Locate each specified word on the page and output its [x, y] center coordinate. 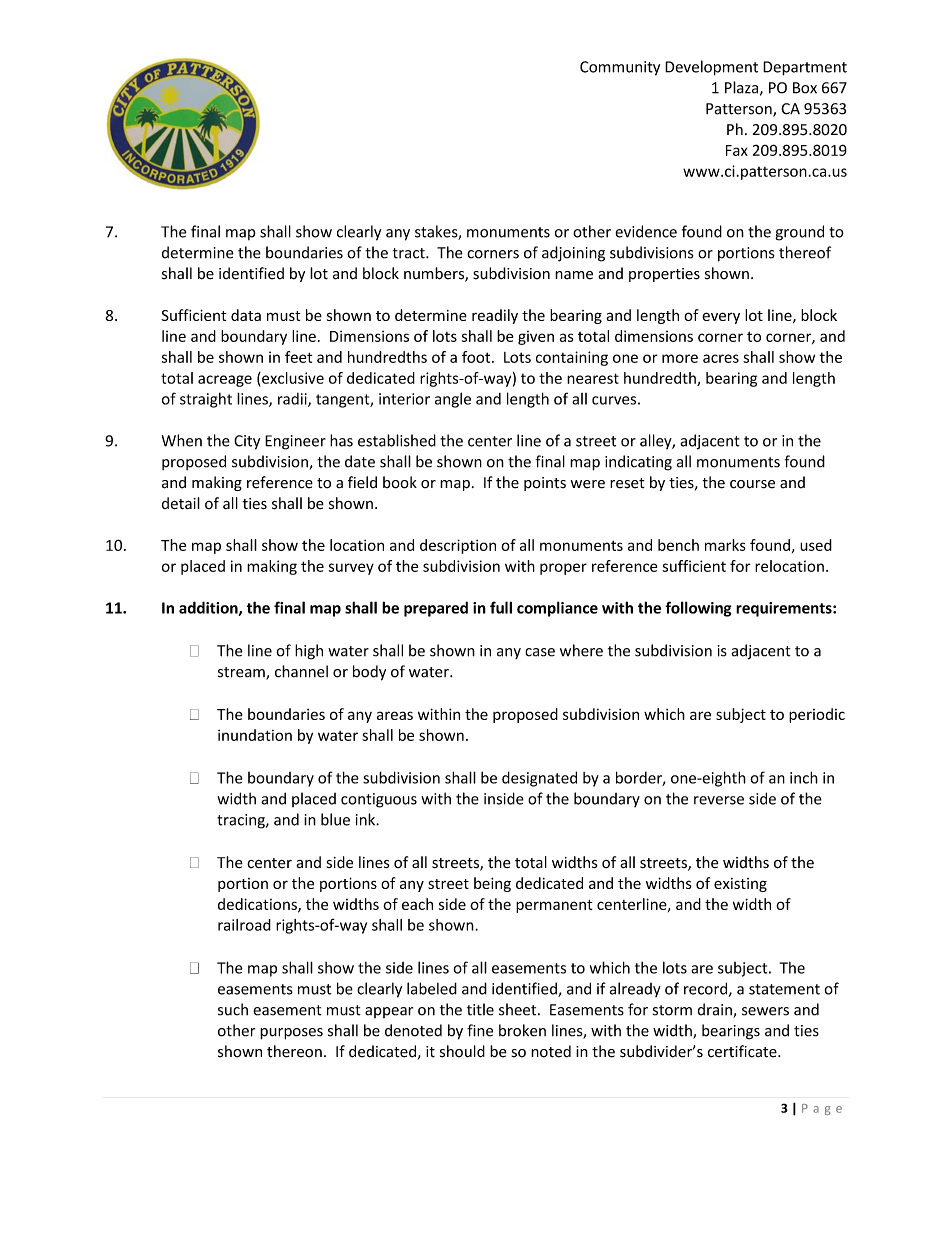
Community [620, 68]
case [540, 652]
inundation [255, 735]
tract [410, 253]
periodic [817, 715]
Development [711, 68]
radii [293, 400]
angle [453, 400]
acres [721, 358]
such [233, 1009]
